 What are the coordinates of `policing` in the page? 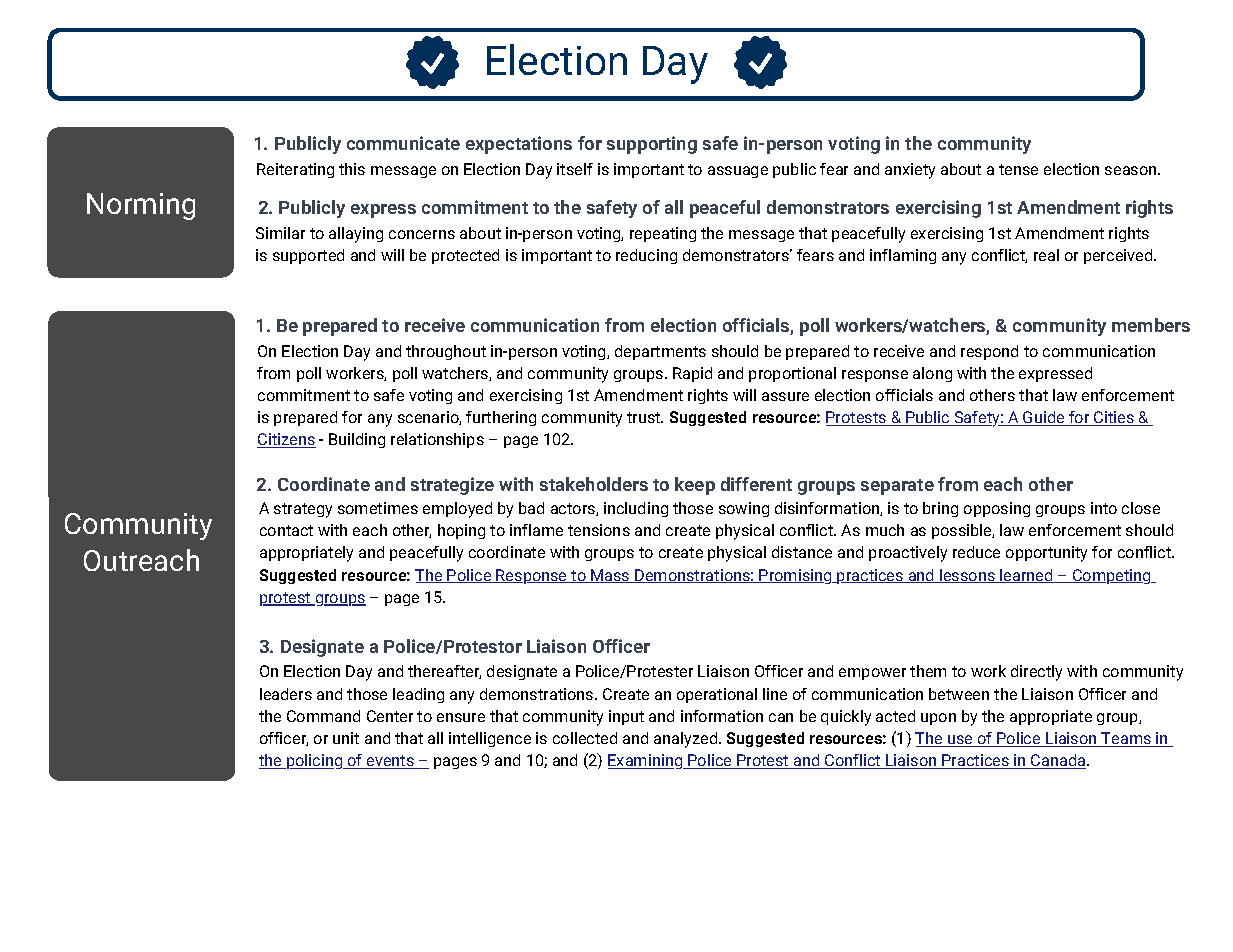 It's located at (315, 761).
